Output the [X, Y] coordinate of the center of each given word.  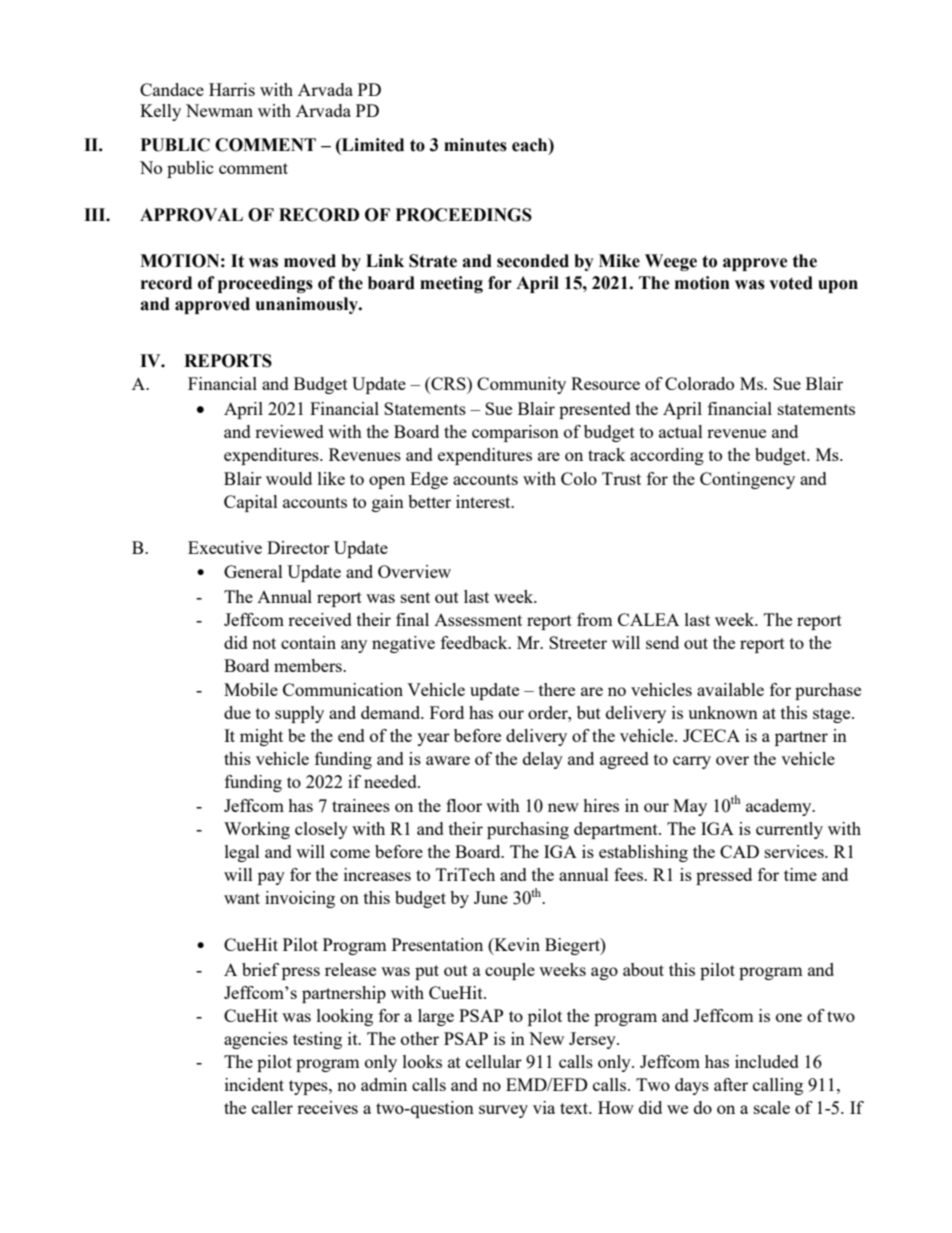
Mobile [251, 689]
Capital [251, 503]
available [730, 689]
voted [791, 283]
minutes [475, 145]
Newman [219, 110]
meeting [451, 284]
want [242, 898]
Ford [447, 712]
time [800, 874]
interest [484, 501]
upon [838, 286]
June [491, 897]
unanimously [308, 305]
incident [254, 1084]
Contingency [747, 480]
